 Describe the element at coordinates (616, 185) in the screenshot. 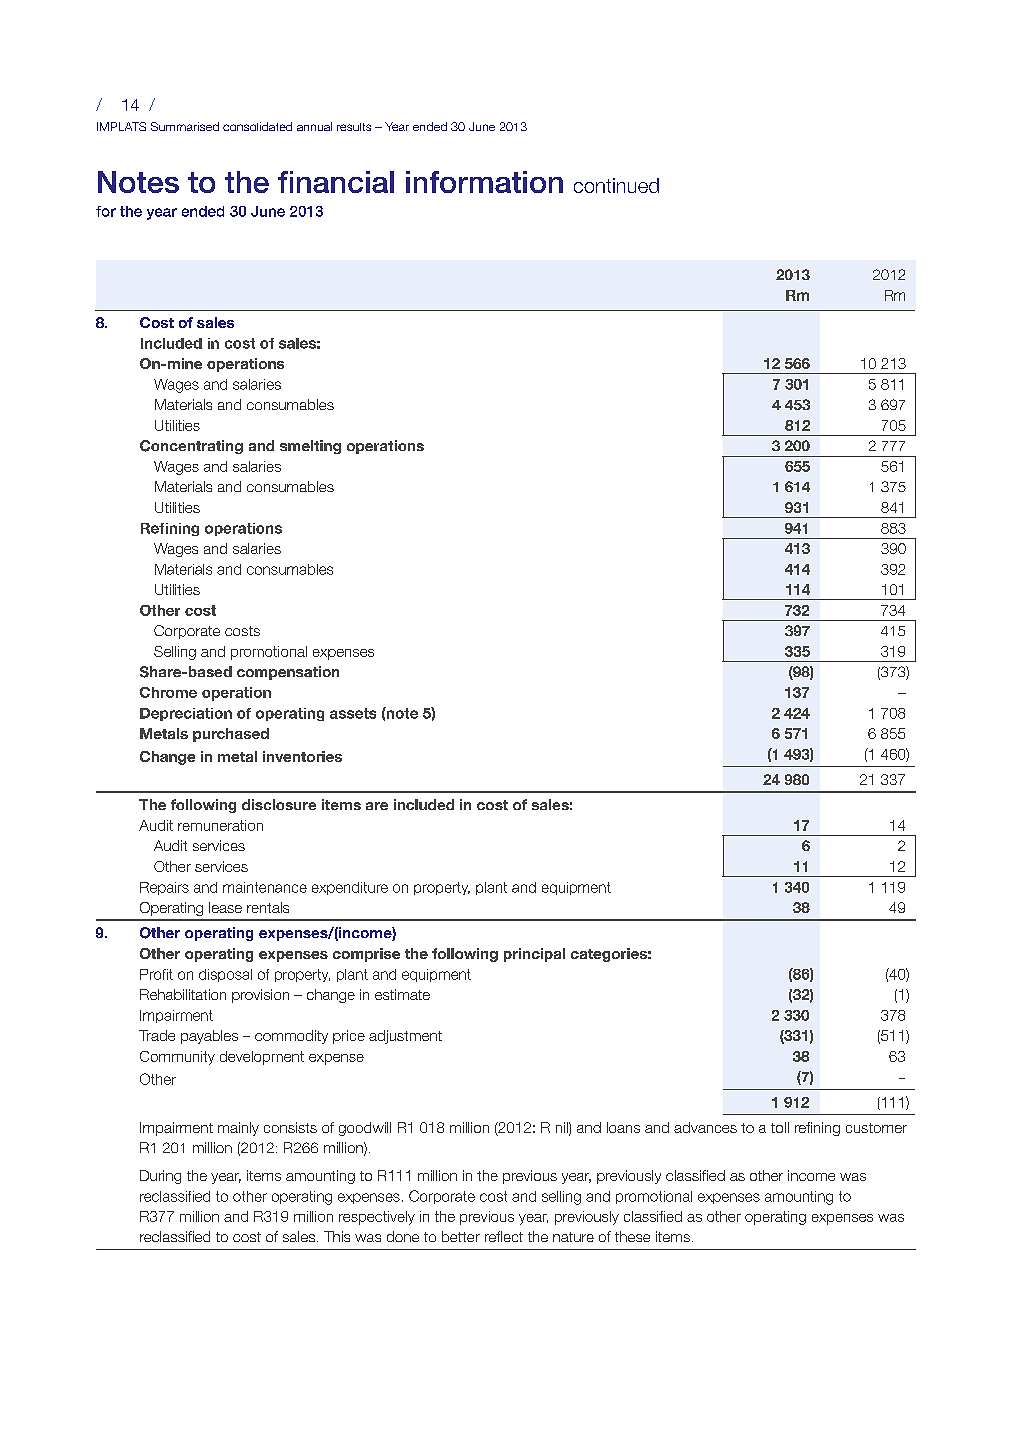

I see `continued` at that location.
